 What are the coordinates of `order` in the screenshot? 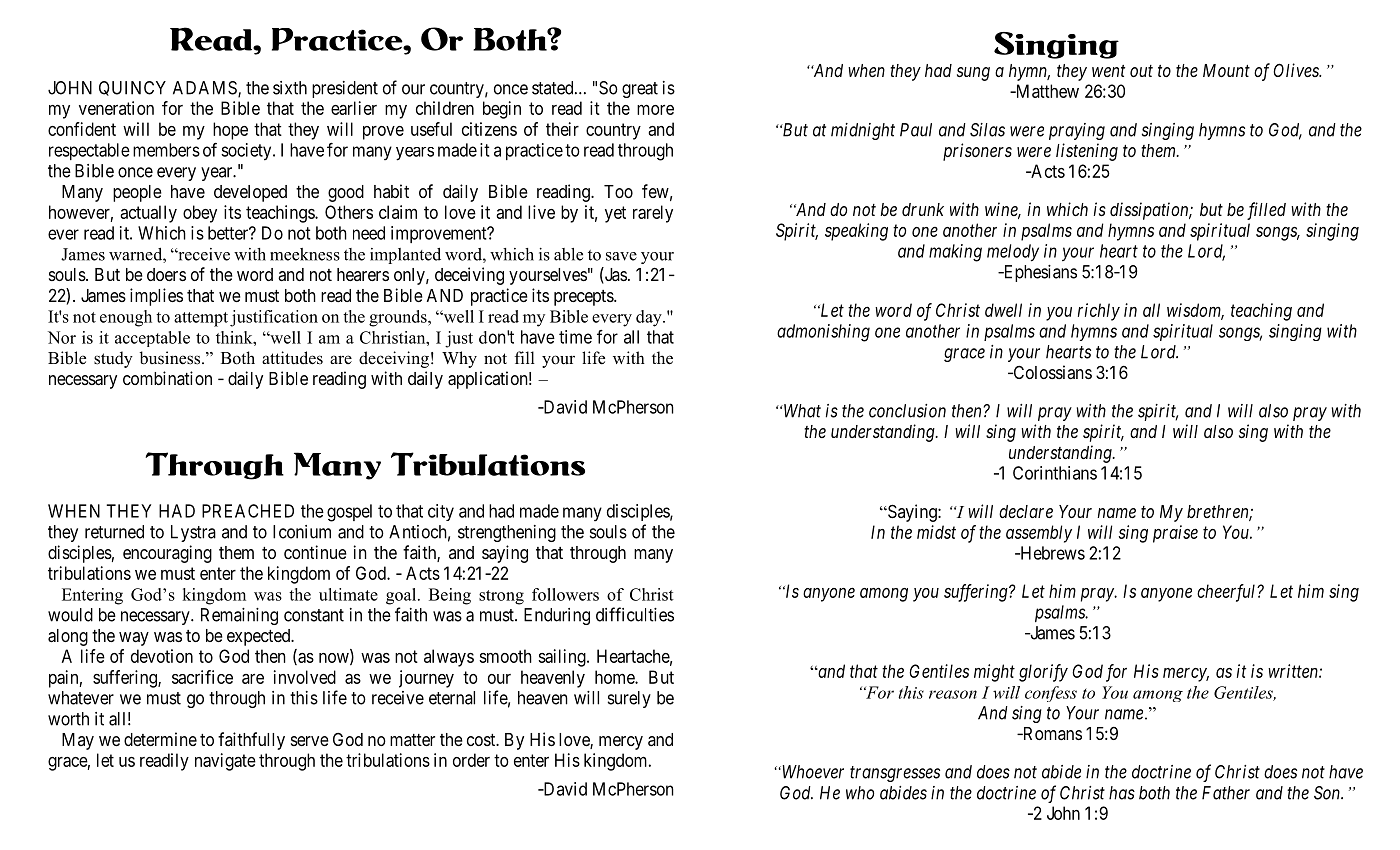 It's located at (471, 760).
